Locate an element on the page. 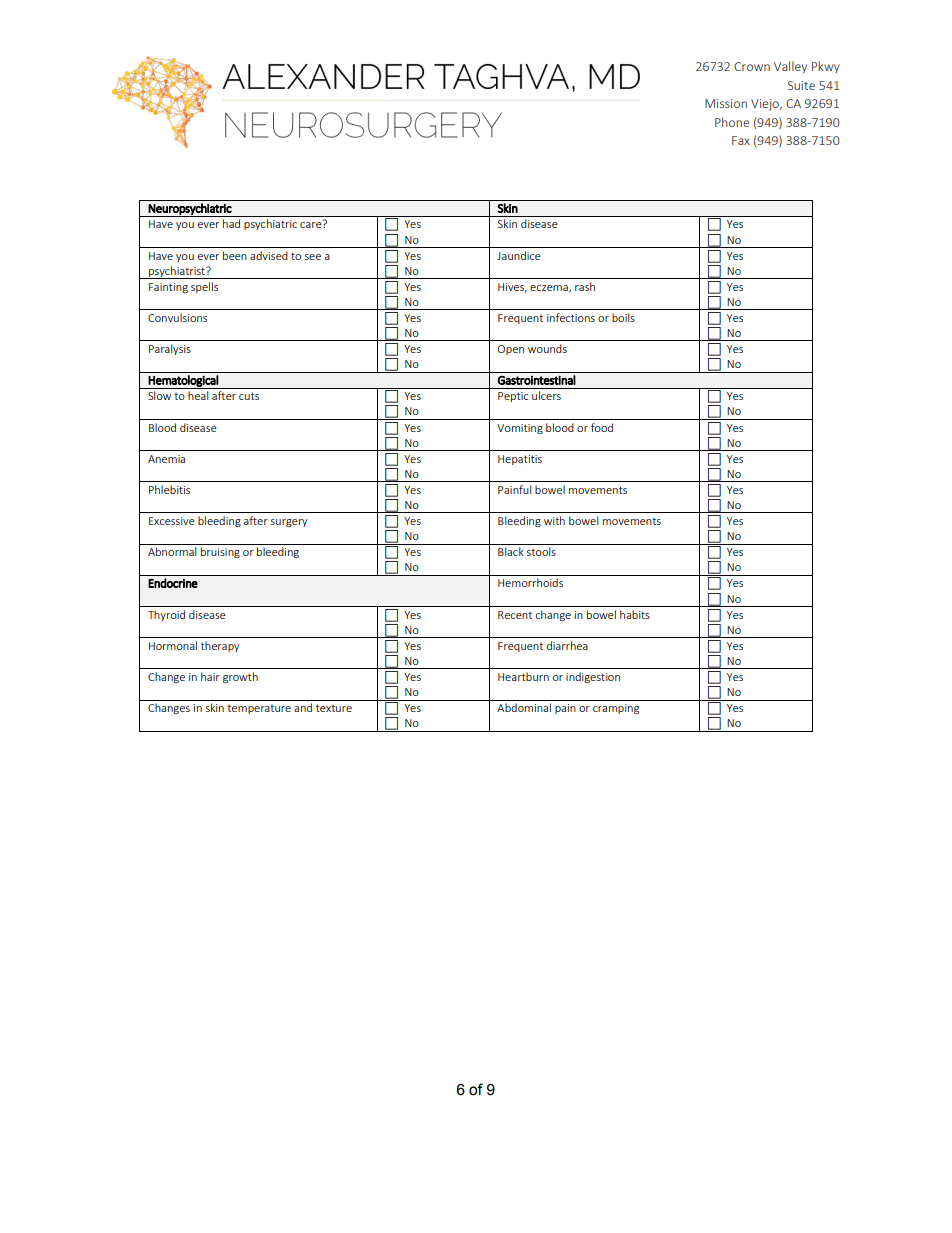  cuts is located at coordinates (249, 396).
